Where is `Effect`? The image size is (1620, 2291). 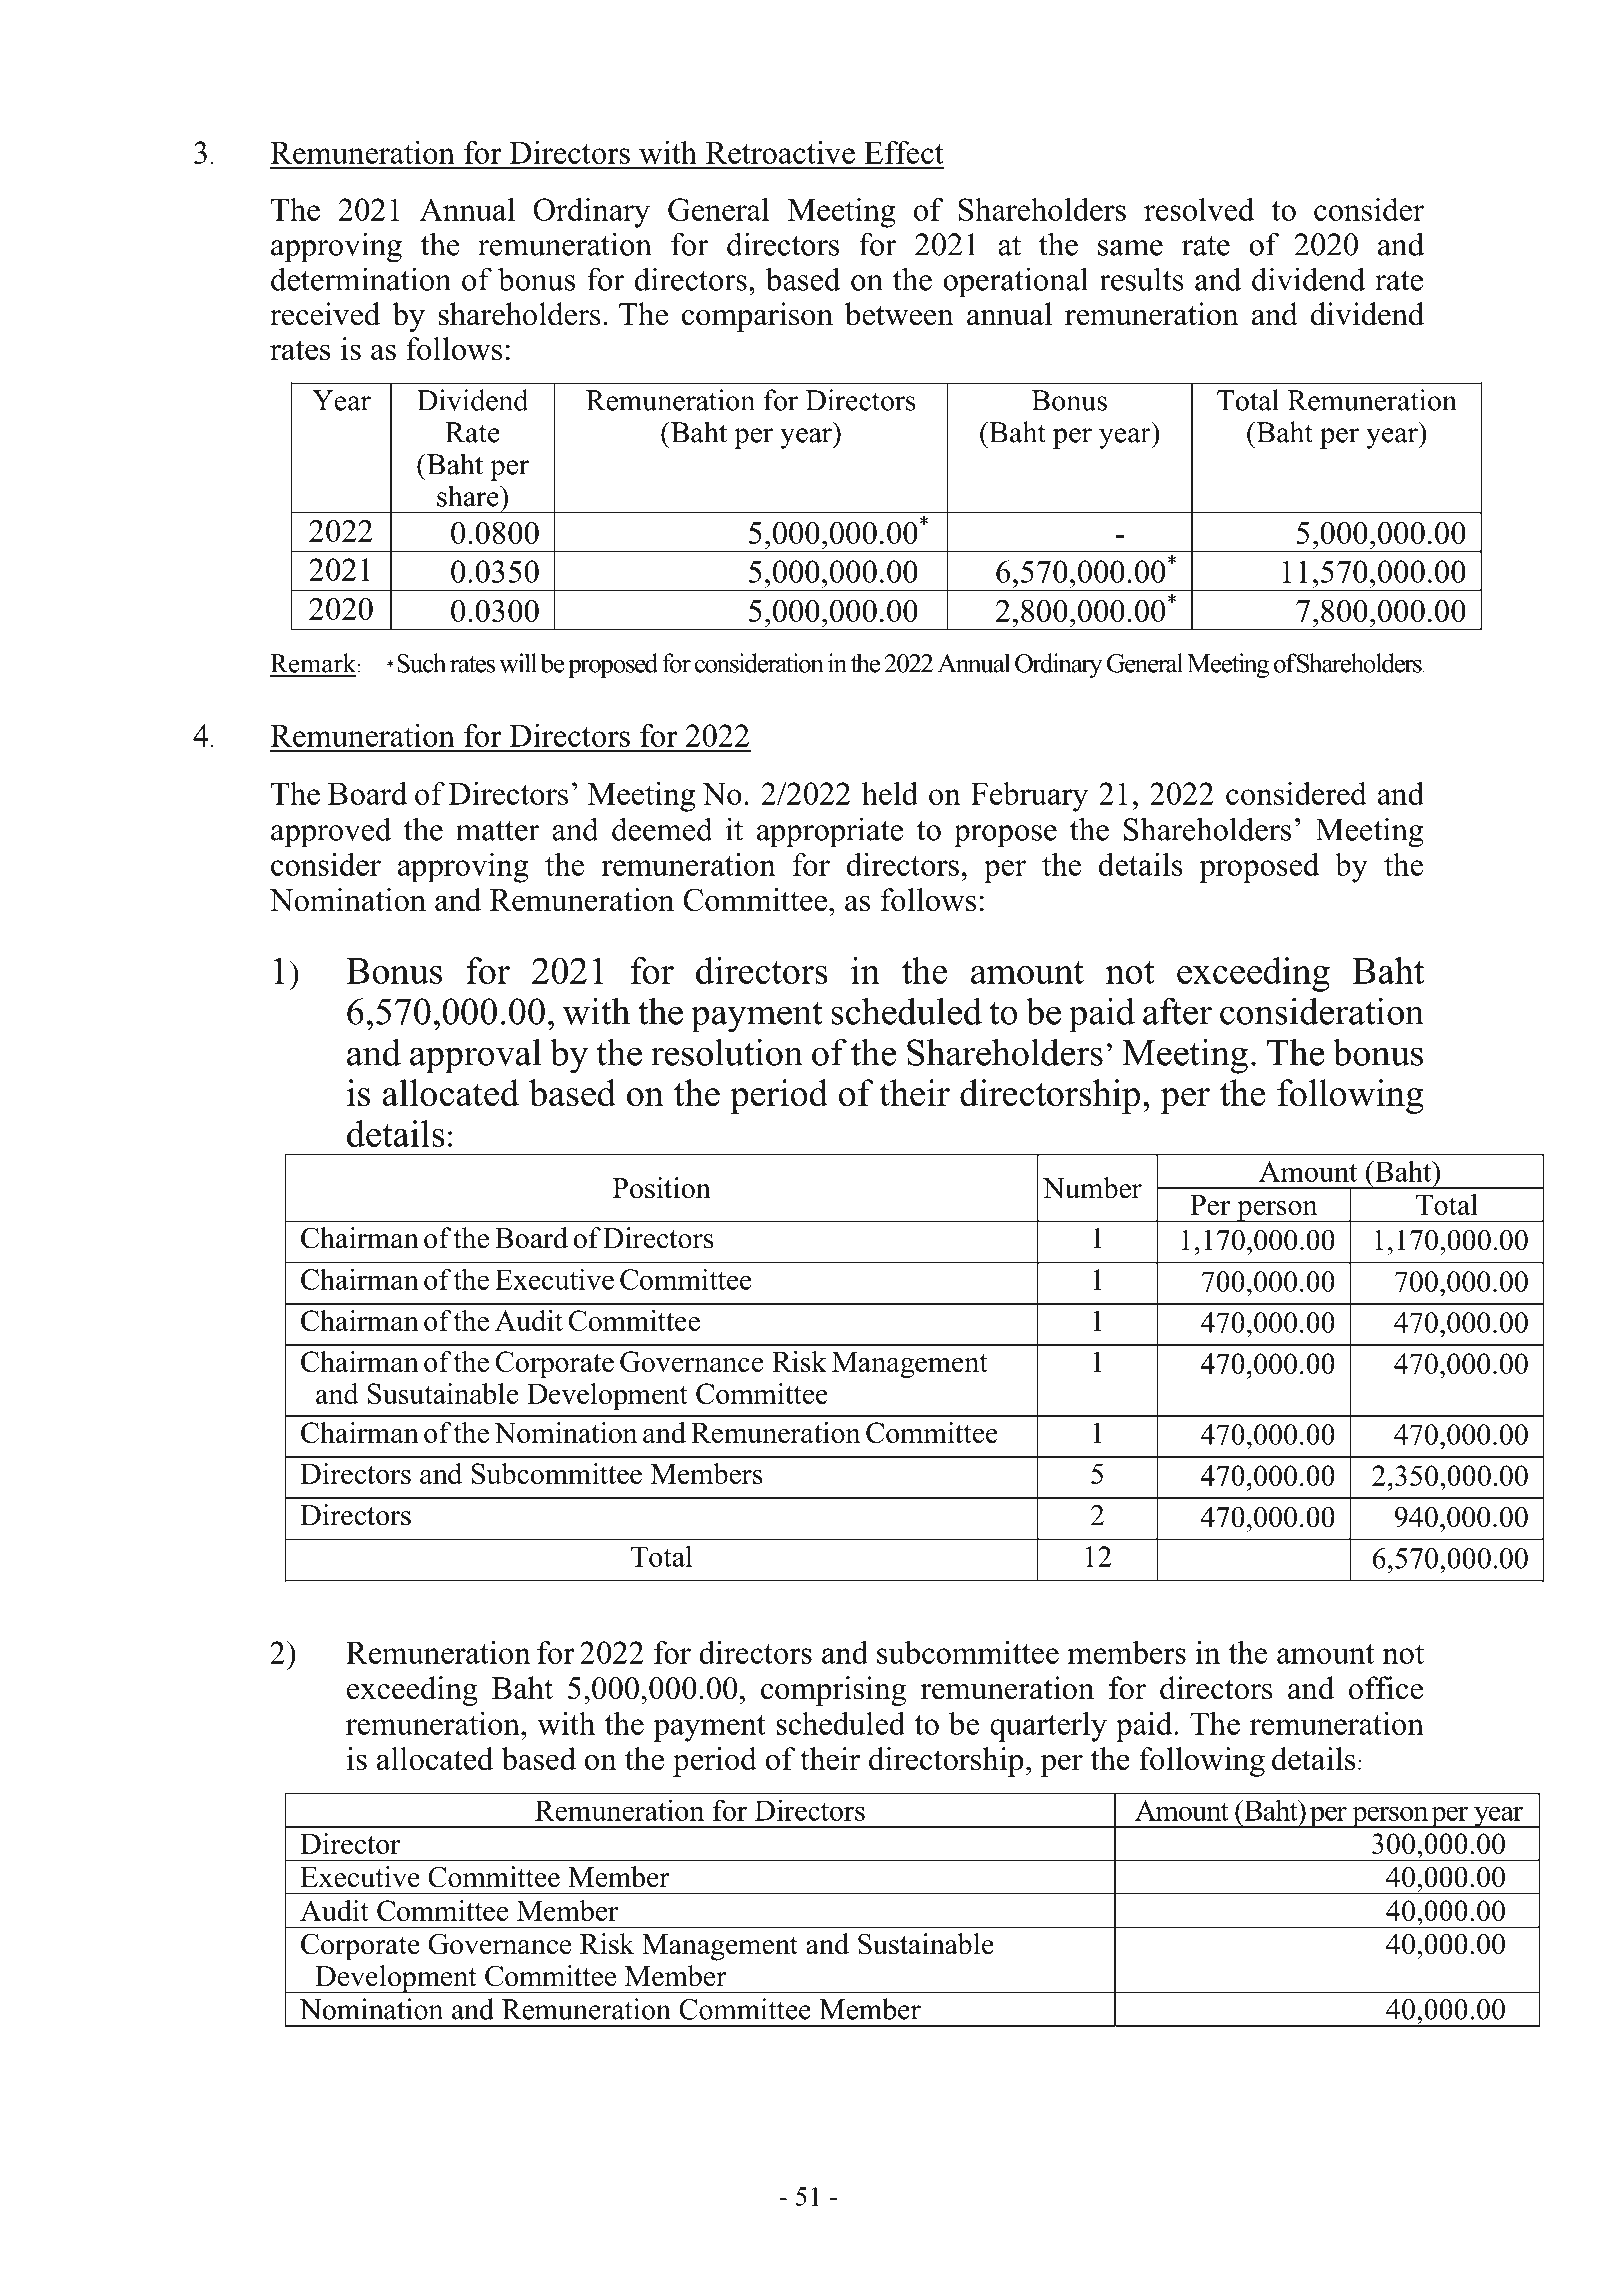
Effect is located at coordinates (904, 152).
